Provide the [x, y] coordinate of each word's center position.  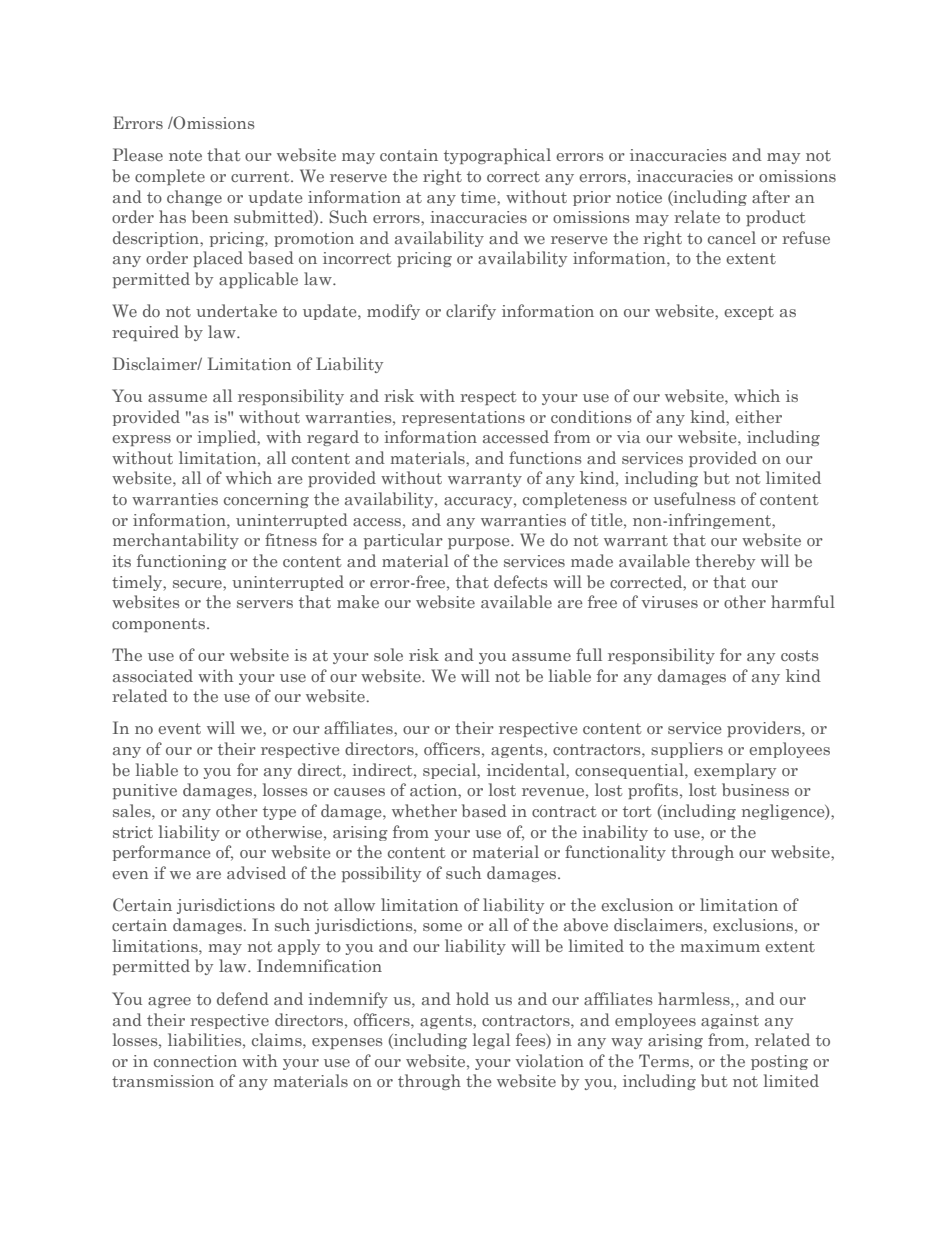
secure [198, 584]
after [771, 196]
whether [424, 810]
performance [161, 853]
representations [463, 418]
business [755, 789]
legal [491, 1041]
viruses [669, 602]
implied [228, 438]
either [758, 416]
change [194, 198]
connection [195, 1061]
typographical [497, 156]
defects [521, 581]
